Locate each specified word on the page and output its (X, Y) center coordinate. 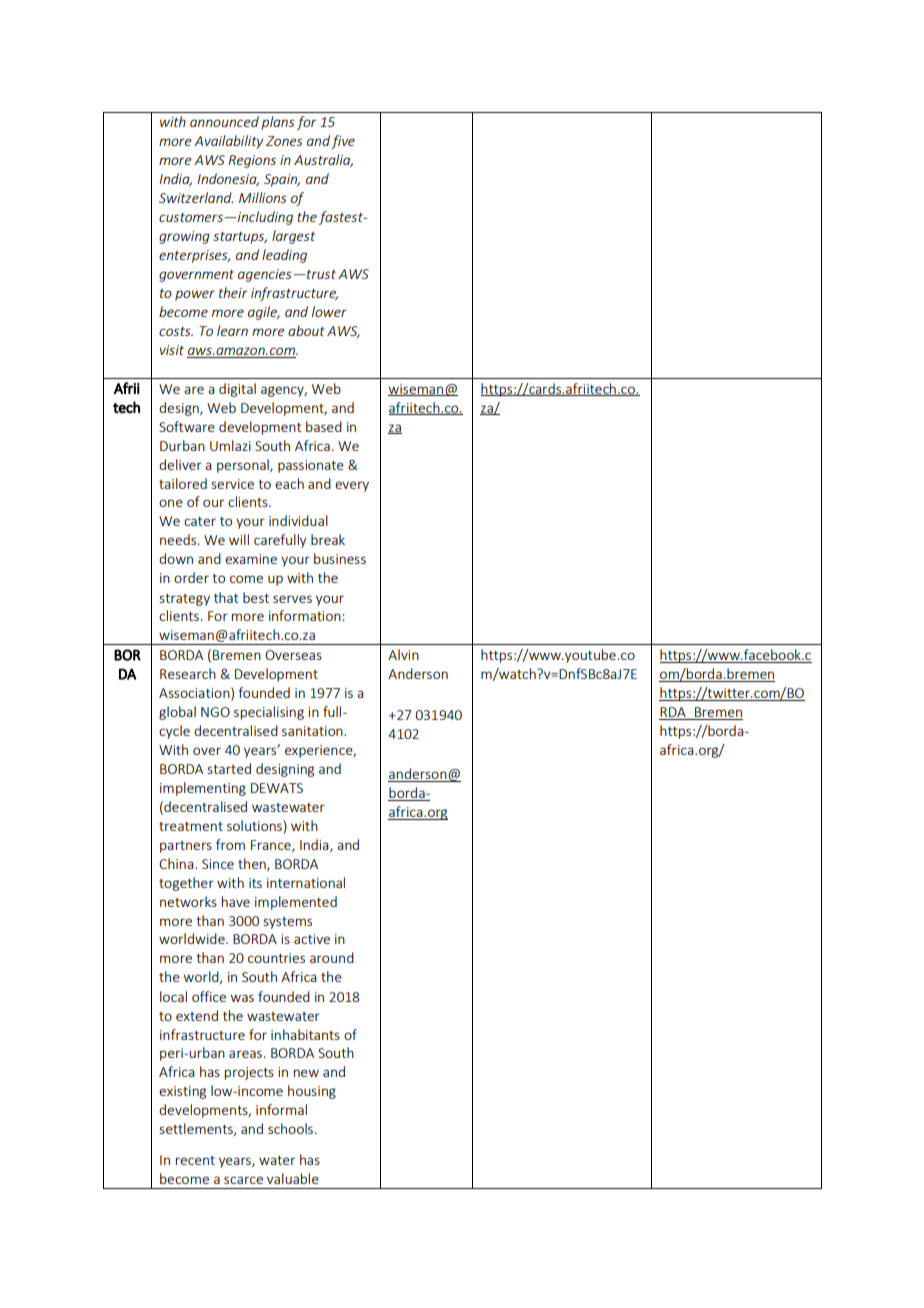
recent (195, 1160)
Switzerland (196, 197)
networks (188, 901)
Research (188, 673)
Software (187, 426)
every (352, 486)
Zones (284, 141)
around (332, 957)
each (289, 483)
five (343, 142)
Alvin (403, 654)
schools (290, 1128)
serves (292, 599)
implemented (296, 903)
